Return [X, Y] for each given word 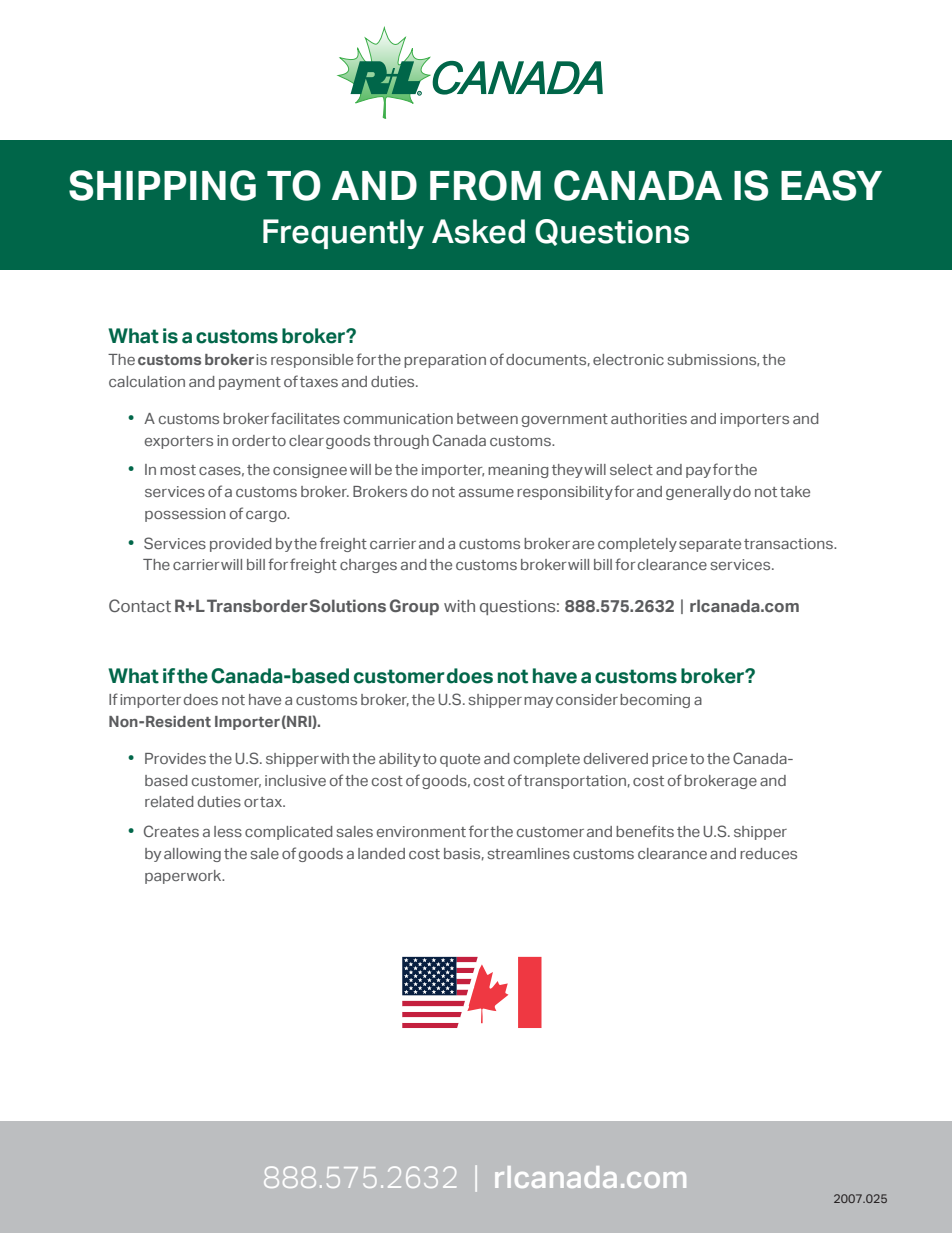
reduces [768, 853]
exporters [179, 442]
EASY [831, 185]
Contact [140, 605]
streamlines [529, 853]
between [487, 418]
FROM [485, 185]
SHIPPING [162, 185]
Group [414, 607]
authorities [649, 418]
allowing [192, 855]
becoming [655, 701]
